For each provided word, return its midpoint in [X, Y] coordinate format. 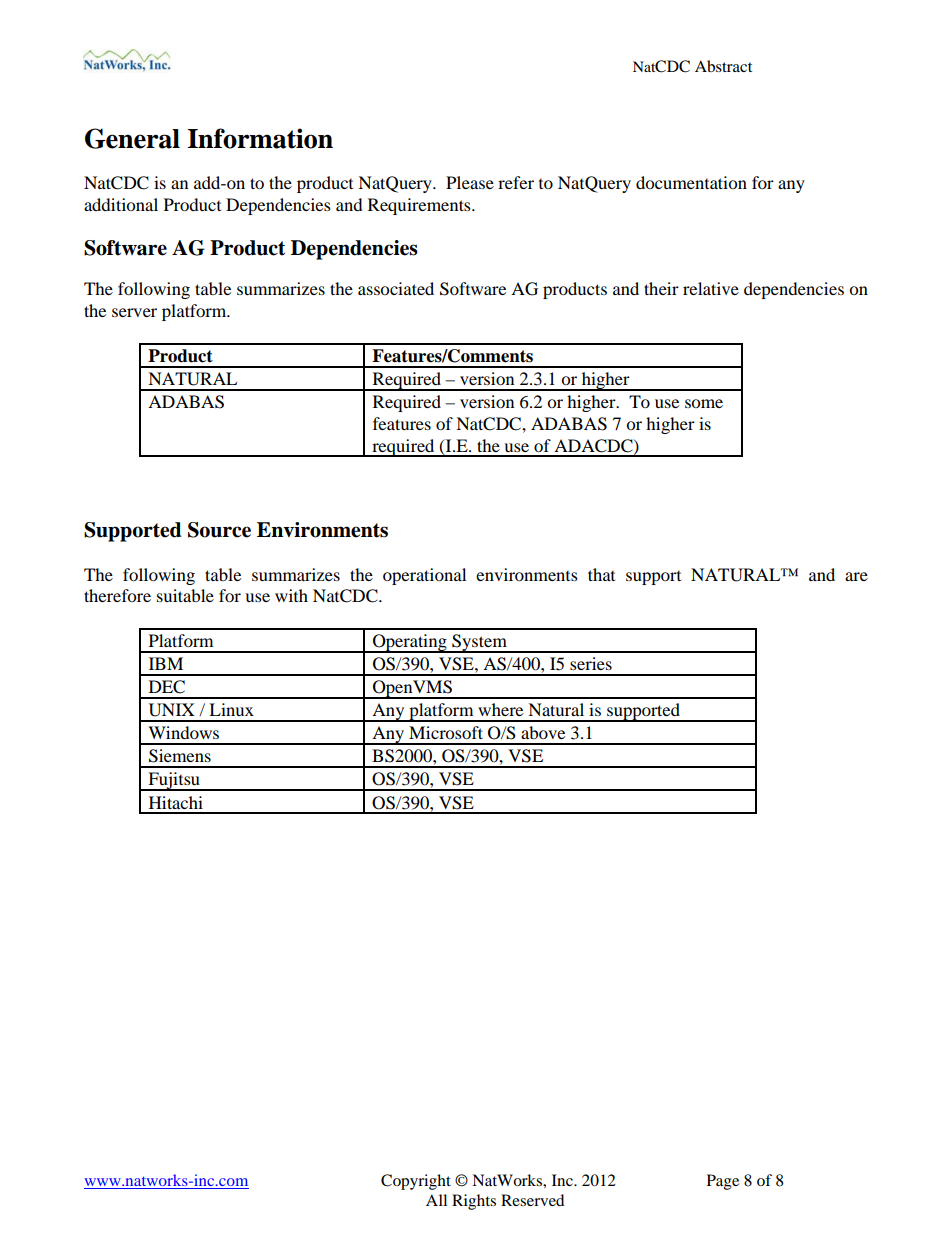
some [704, 403]
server [134, 312]
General [132, 138]
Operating [410, 643]
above [543, 732]
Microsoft [446, 732]
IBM [166, 663]
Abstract [723, 66]
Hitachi [176, 802]
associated [396, 288]
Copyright [416, 1182]
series [591, 663]
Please [470, 182]
